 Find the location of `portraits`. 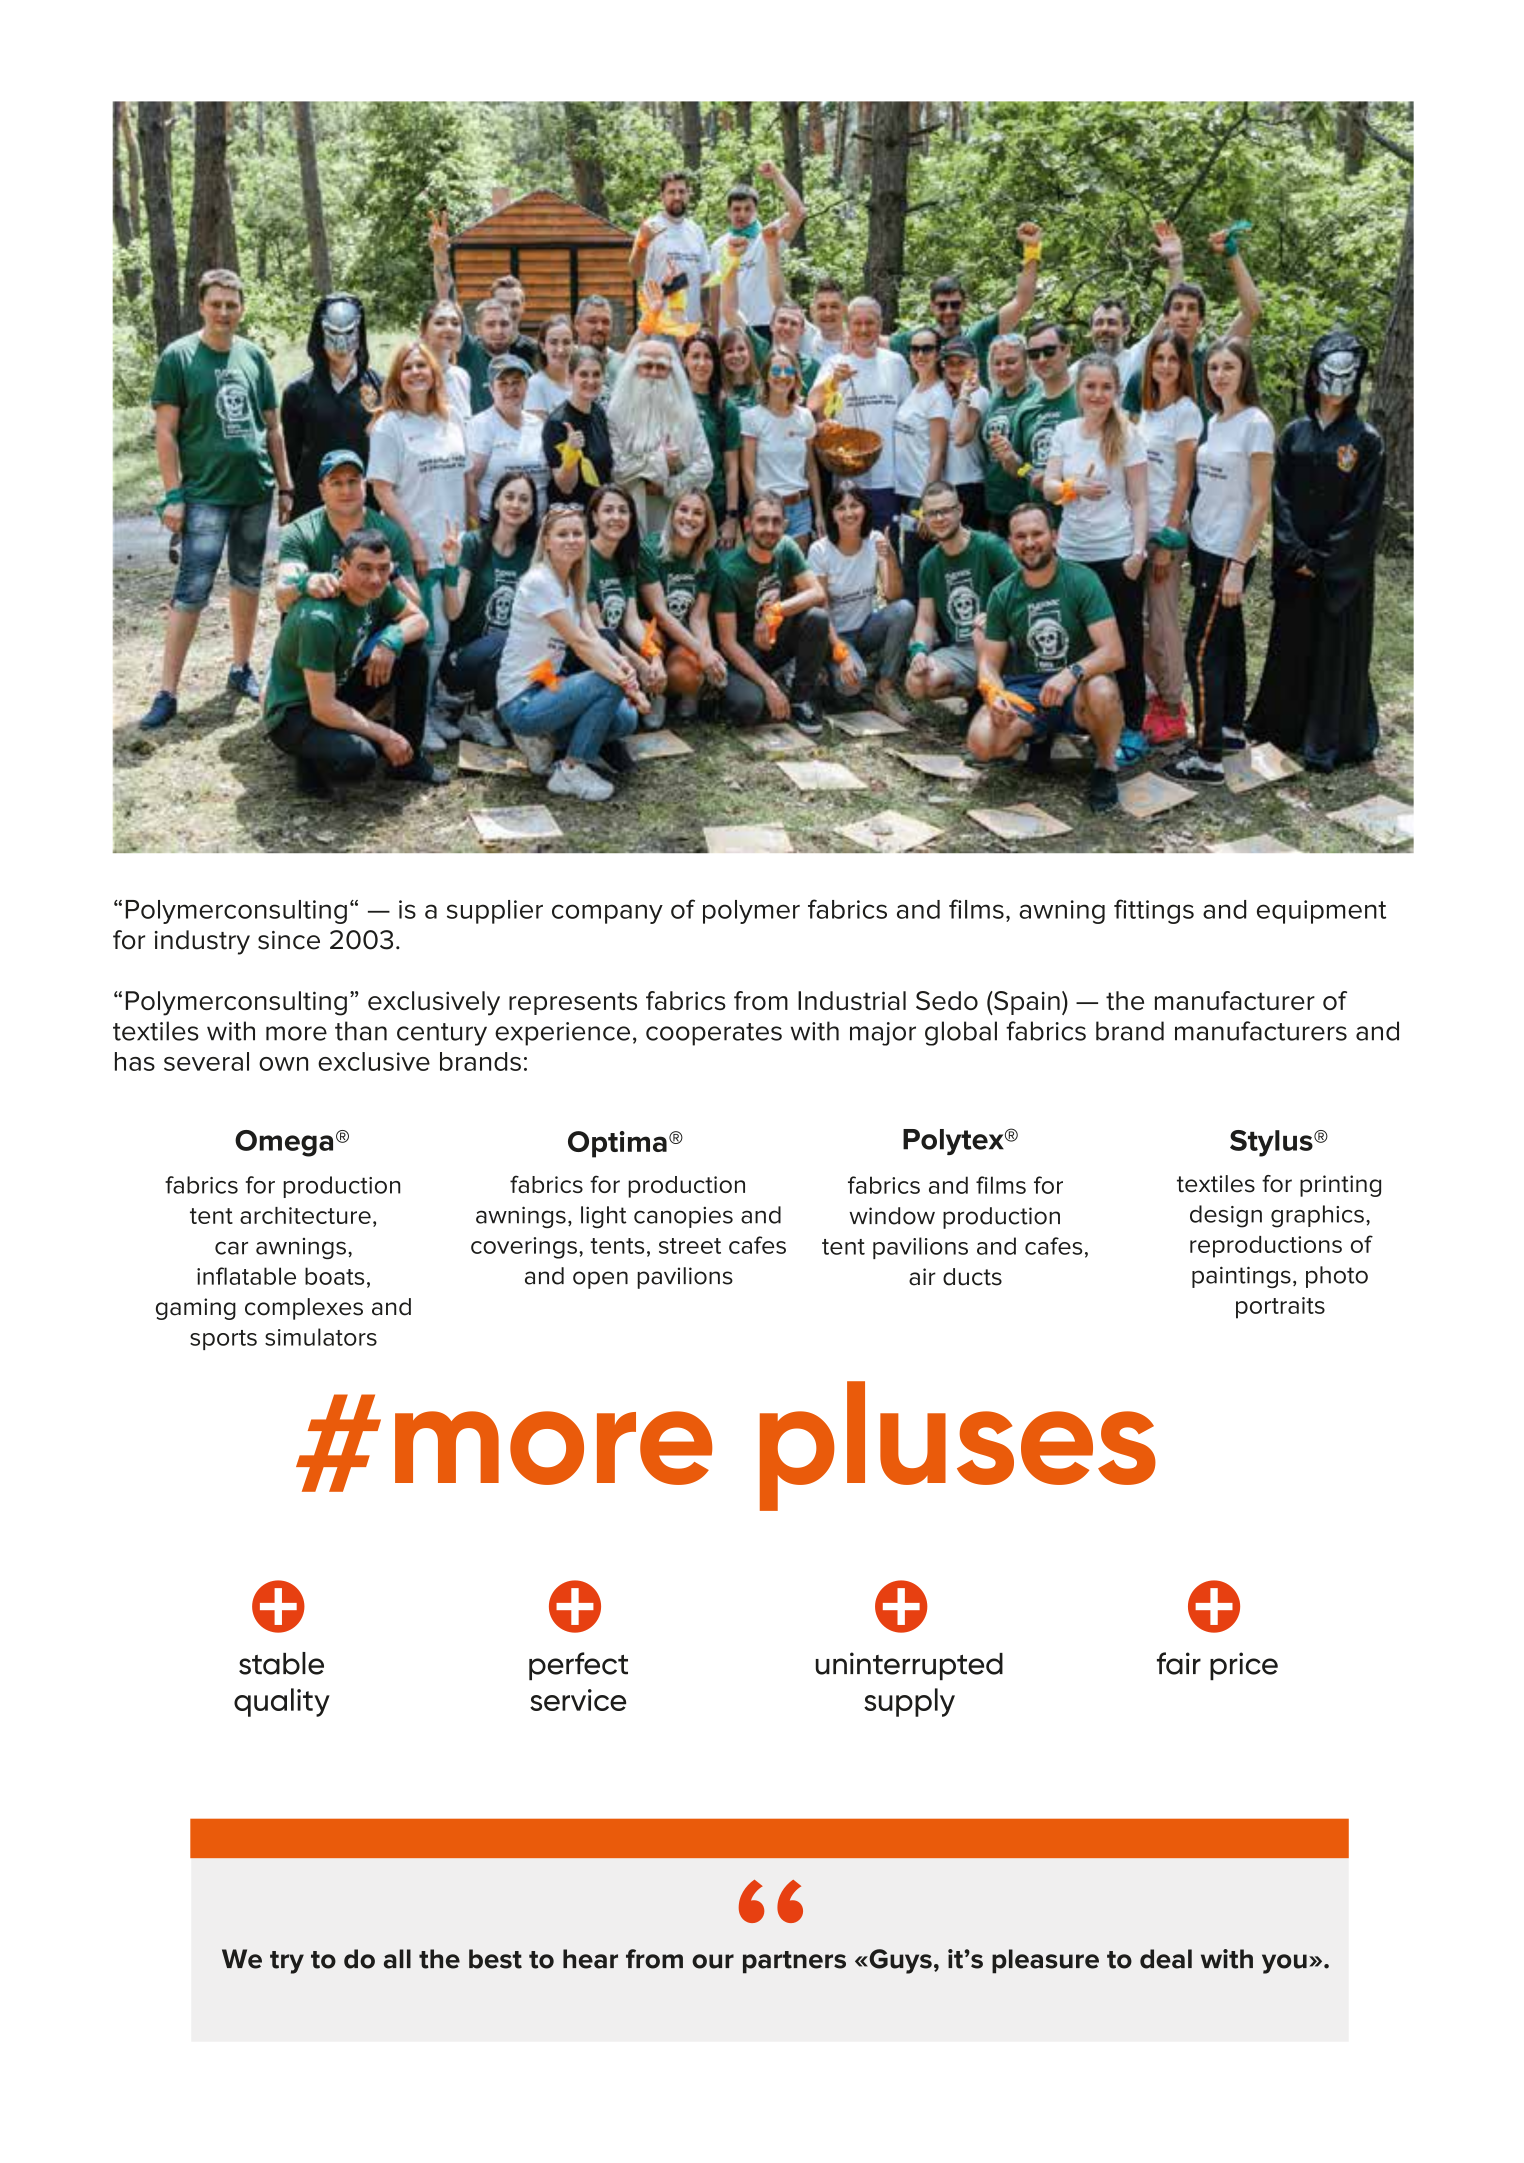

portraits is located at coordinates (1280, 1308).
